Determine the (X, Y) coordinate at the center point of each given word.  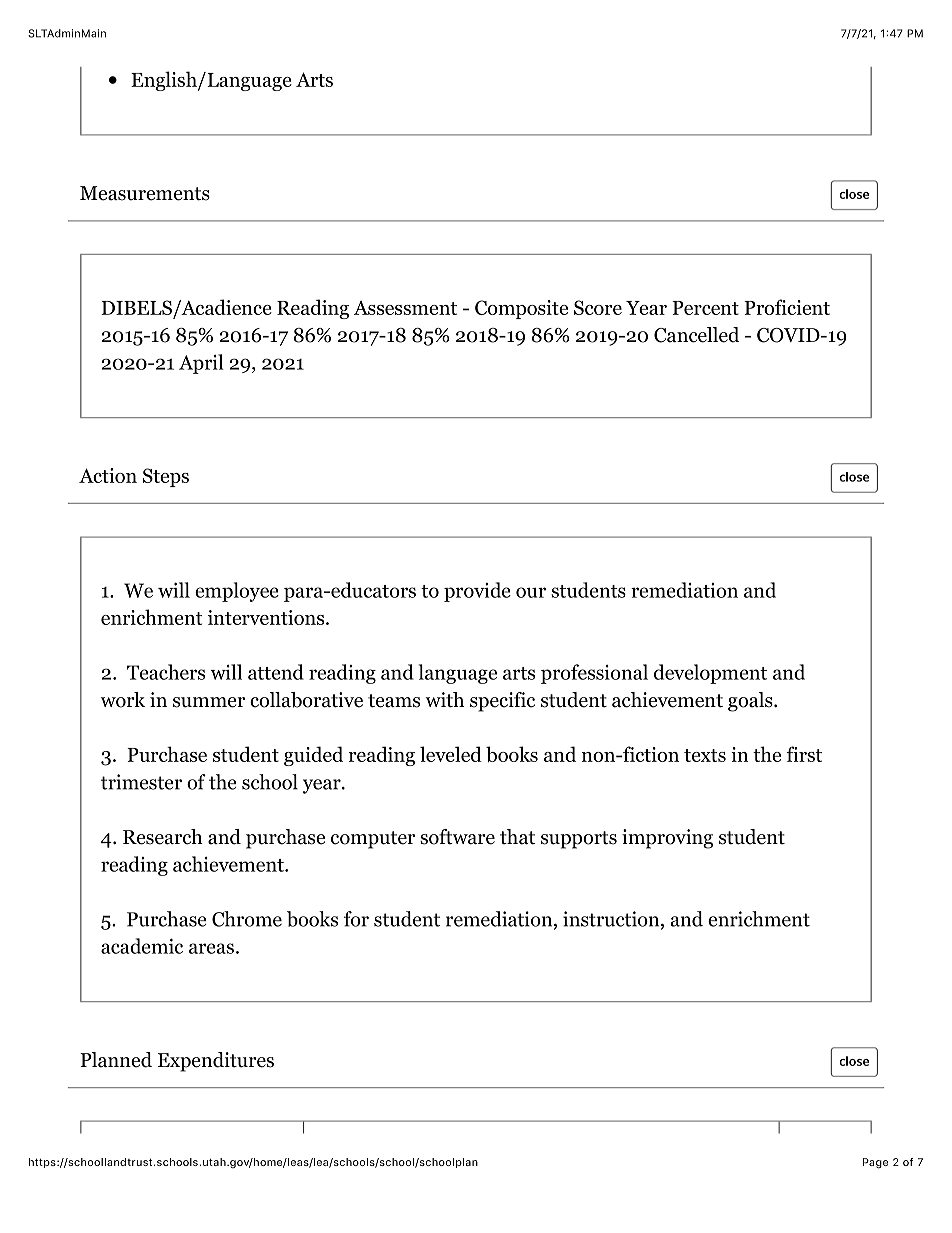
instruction (612, 920)
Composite (521, 309)
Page (875, 1163)
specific (502, 702)
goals (751, 702)
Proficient (787, 307)
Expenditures (216, 1062)
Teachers (166, 672)
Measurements (145, 193)
